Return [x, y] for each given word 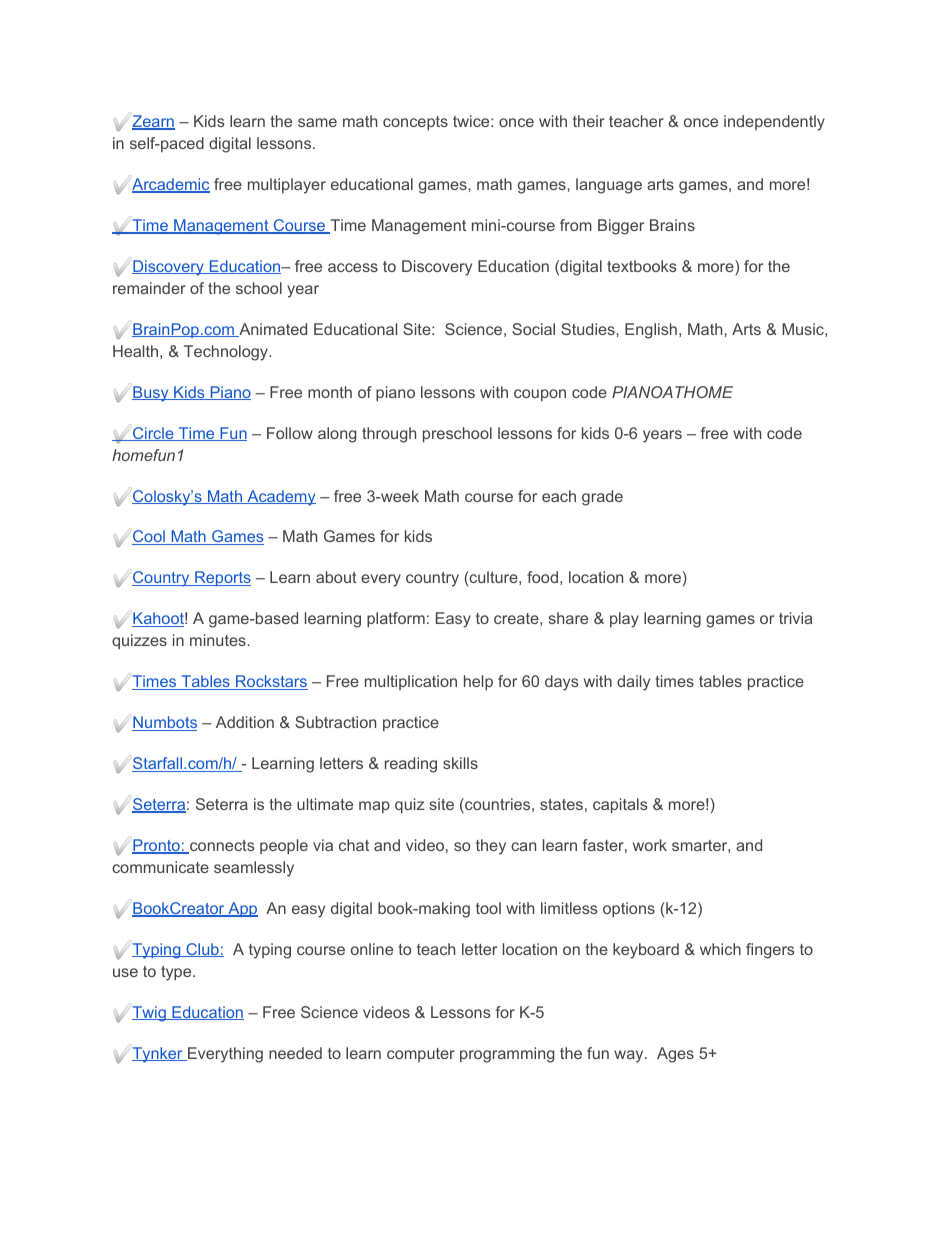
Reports [222, 578]
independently [774, 123]
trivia [795, 618]
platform [396, 619]
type [177, 973]
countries [496, 805]
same [317, 122]
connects [221, 847]
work [650, 845]
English [651, 331]
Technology [227, 353]
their [589, 121]
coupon [540, 395]
